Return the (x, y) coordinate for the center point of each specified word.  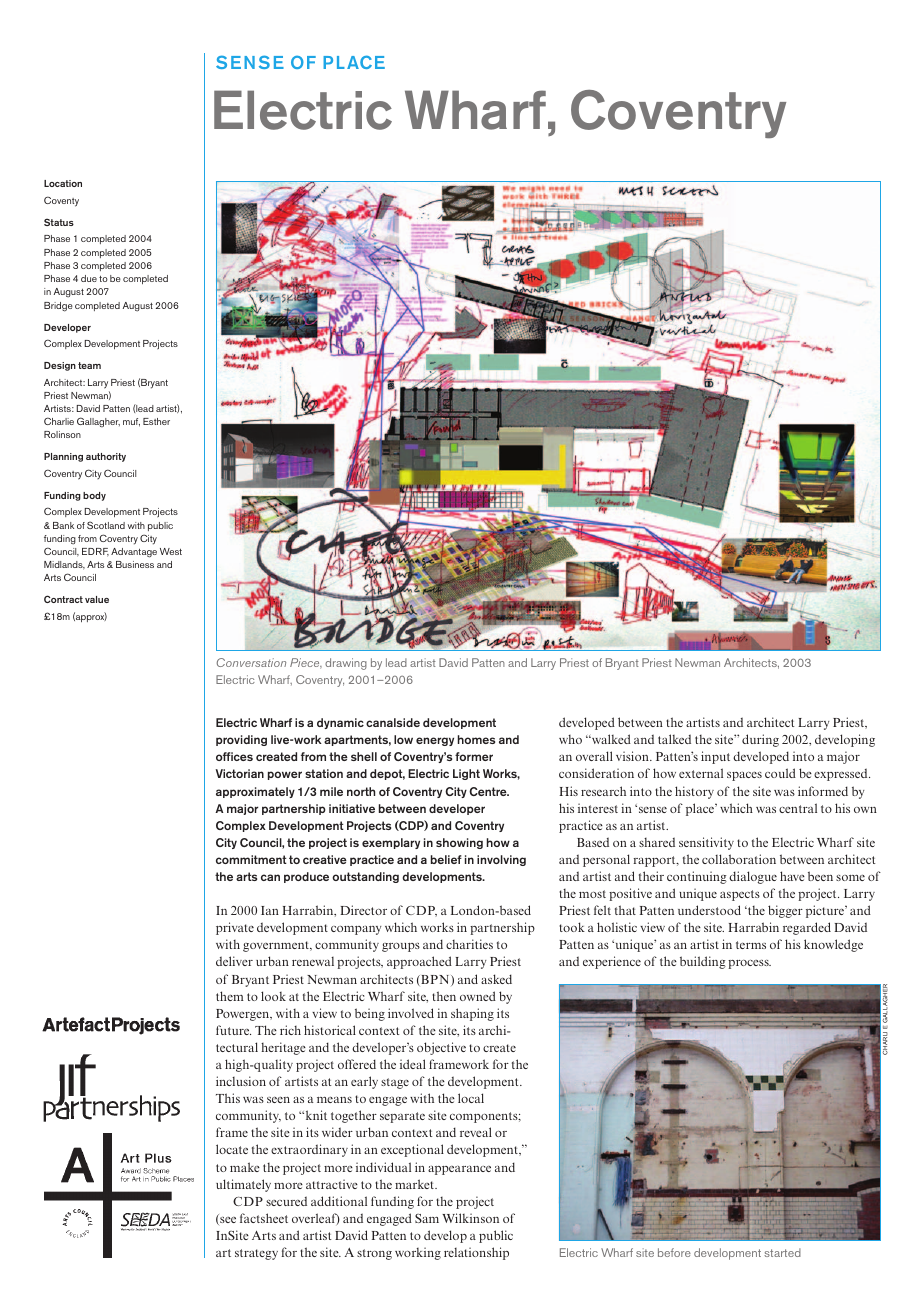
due (89, 278)
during (760, 740)
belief (446, 859)
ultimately (243, 1185)
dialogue (753, 877)
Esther (156, 421)
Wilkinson (470, 1218)
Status (59, 222)
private (235, 928)
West (171, 551)
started (782, 1252)
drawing (346, 664)
